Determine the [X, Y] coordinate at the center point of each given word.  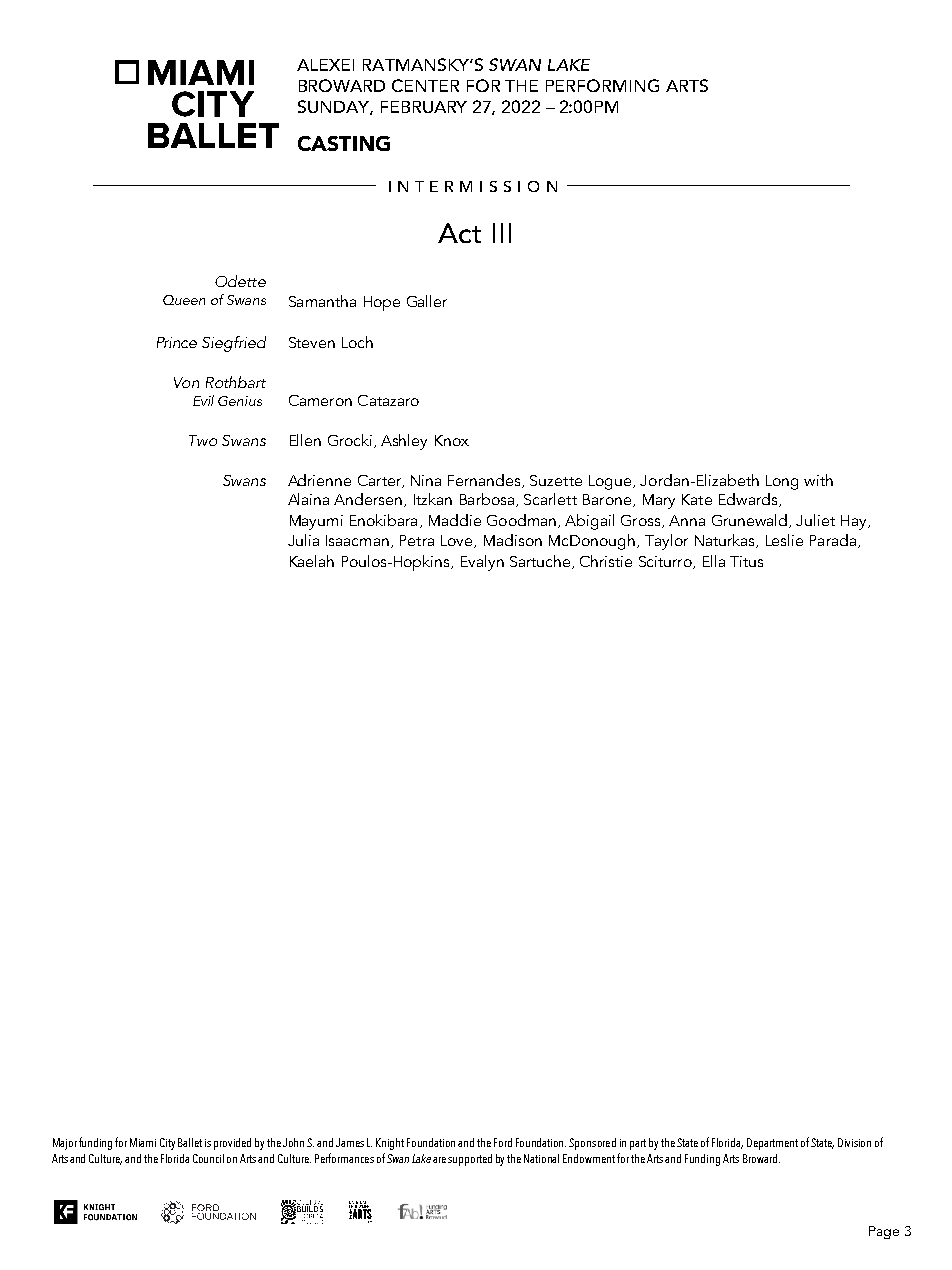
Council [208, 1158]
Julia [303, 540]
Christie [606, 561]
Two [203, 440]
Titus [746, 561]
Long [782, 482]
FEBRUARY [424, 107]
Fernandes [485, 481]
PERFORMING [602, 85]
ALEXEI [325, 65]
